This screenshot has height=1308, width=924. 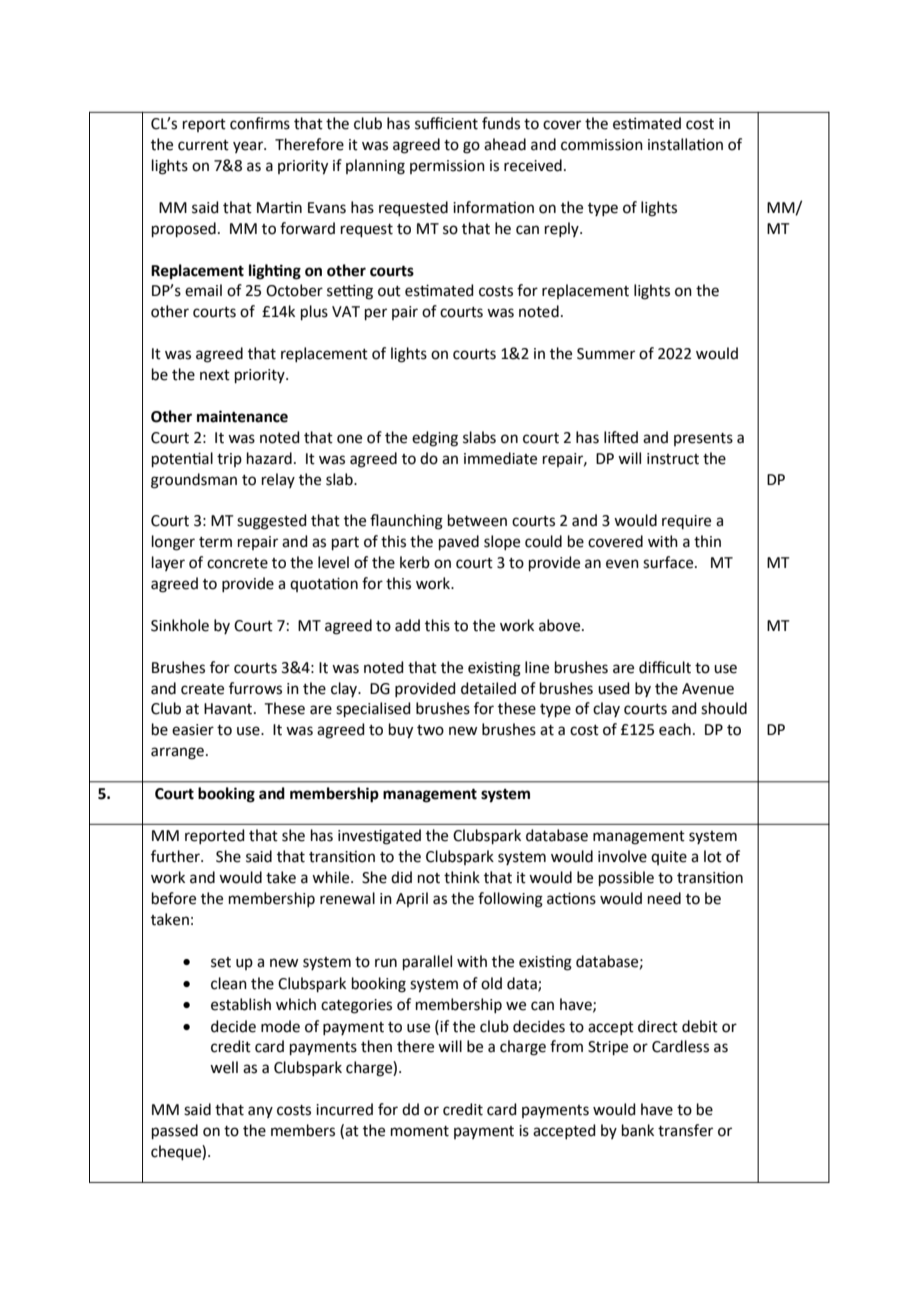 I want to click on Sinkhole, so click(x=180, y=625).
